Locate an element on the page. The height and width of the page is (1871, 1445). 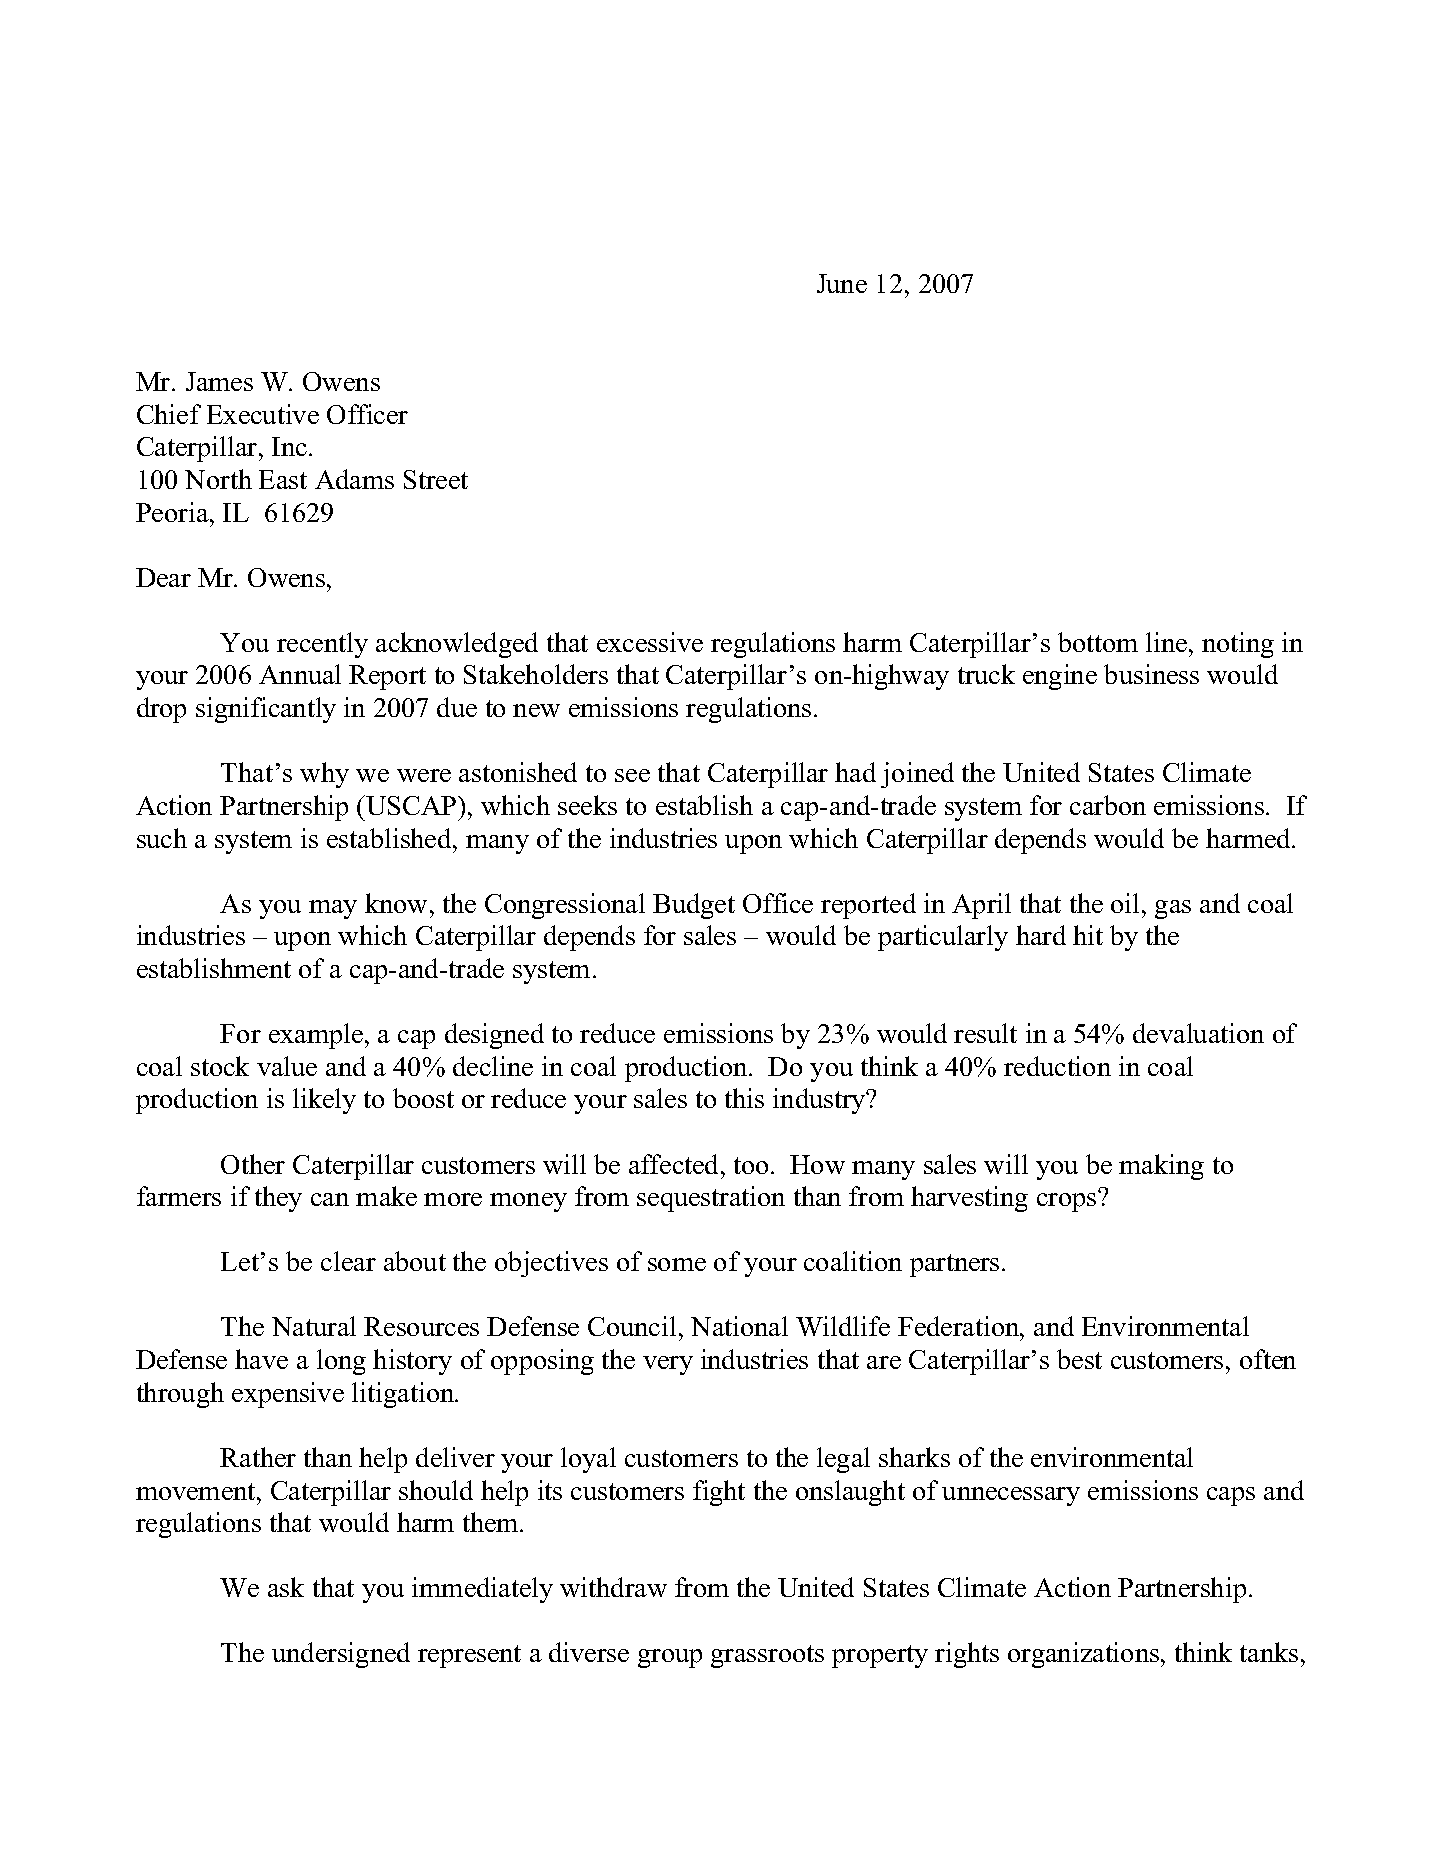
bottom is located at coordinates (1098, 642).
